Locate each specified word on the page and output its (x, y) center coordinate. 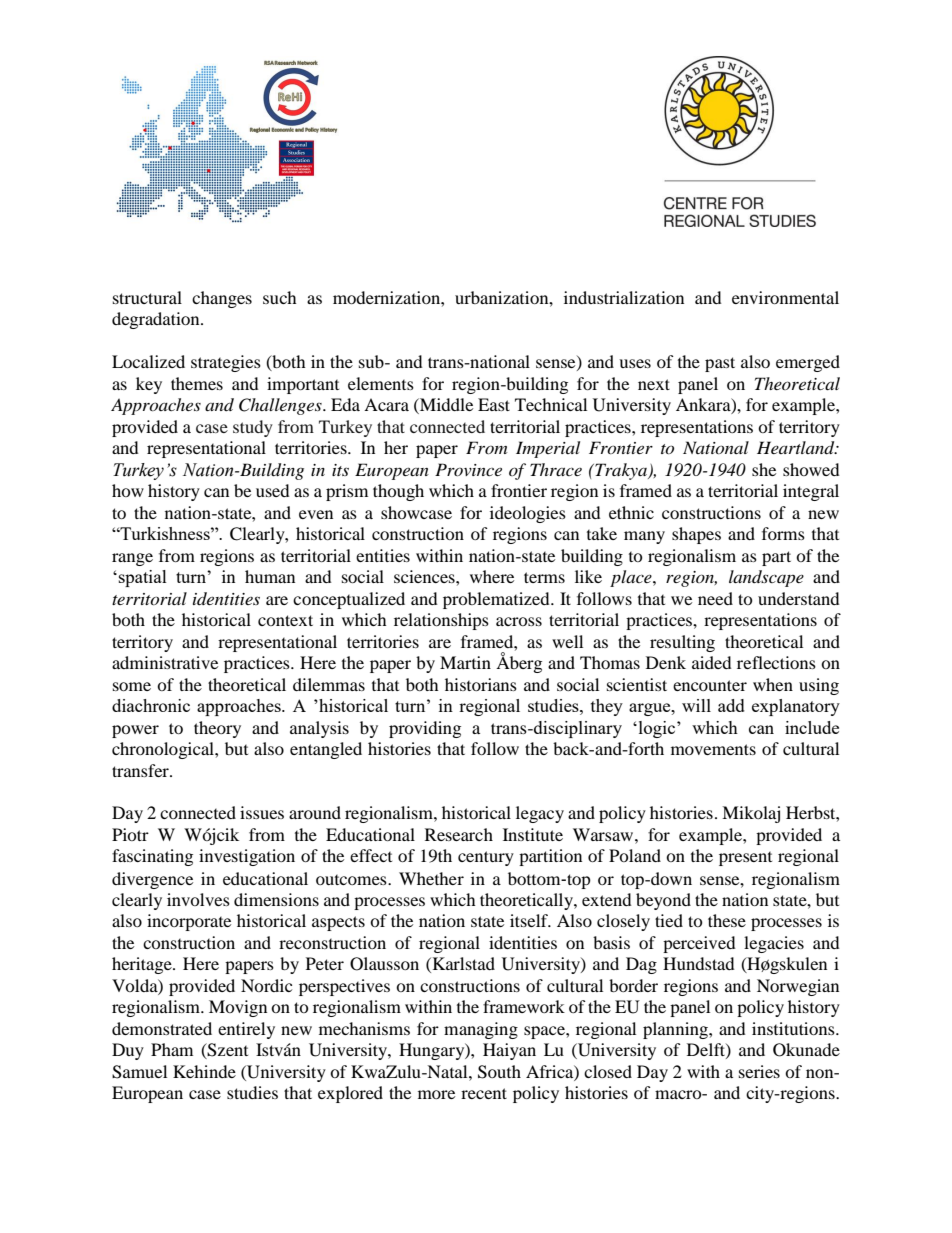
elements (381, 383)
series (759, 1071)
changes (222, 299)
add (731, 705)
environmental (785, 297)
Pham (172, 1049)
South (499, 1072)
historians (481, 684)
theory (217, 729)
